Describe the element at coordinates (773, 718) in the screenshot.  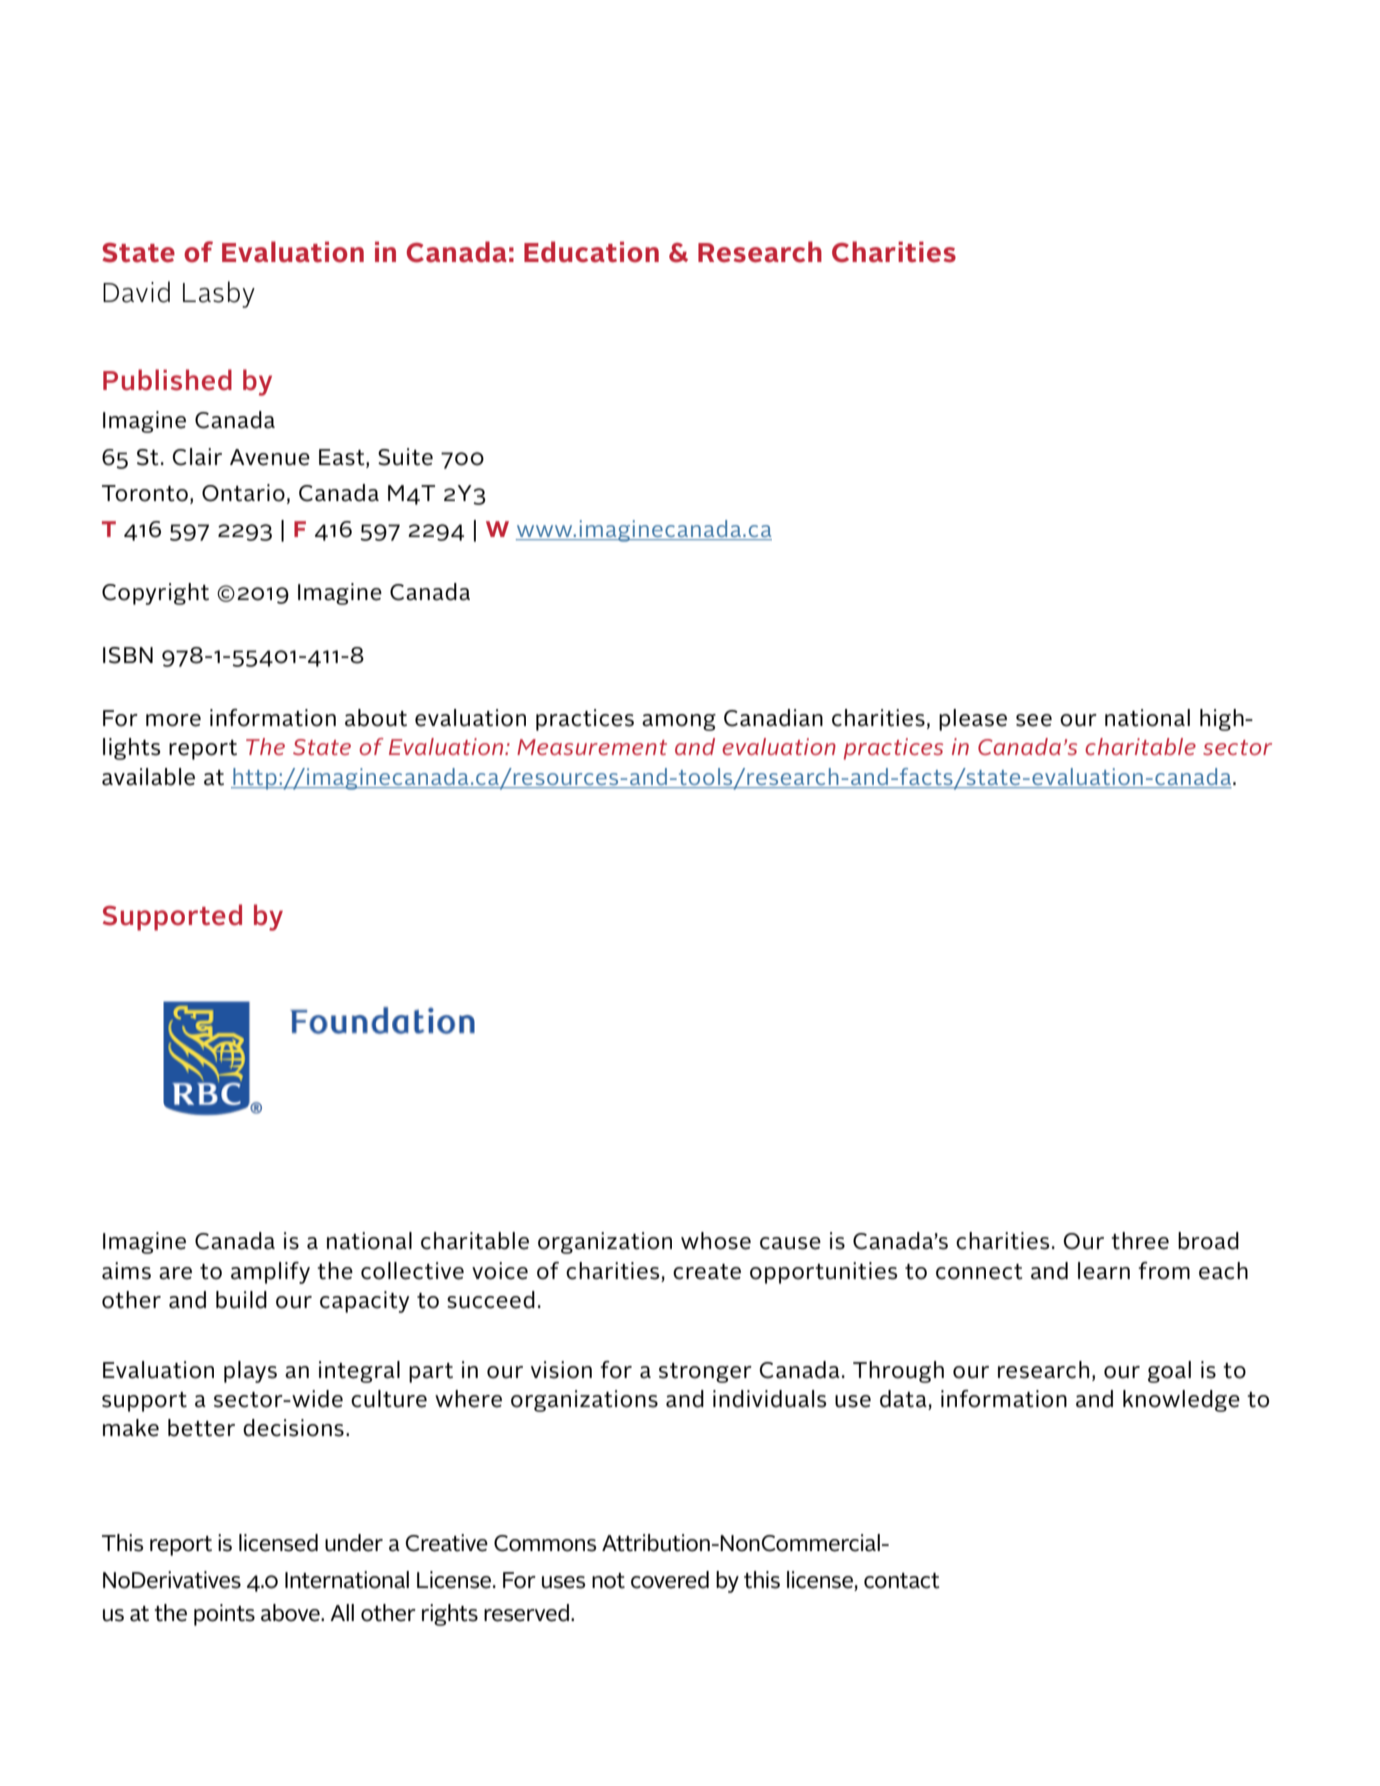
I see `Canadian` at that location.
